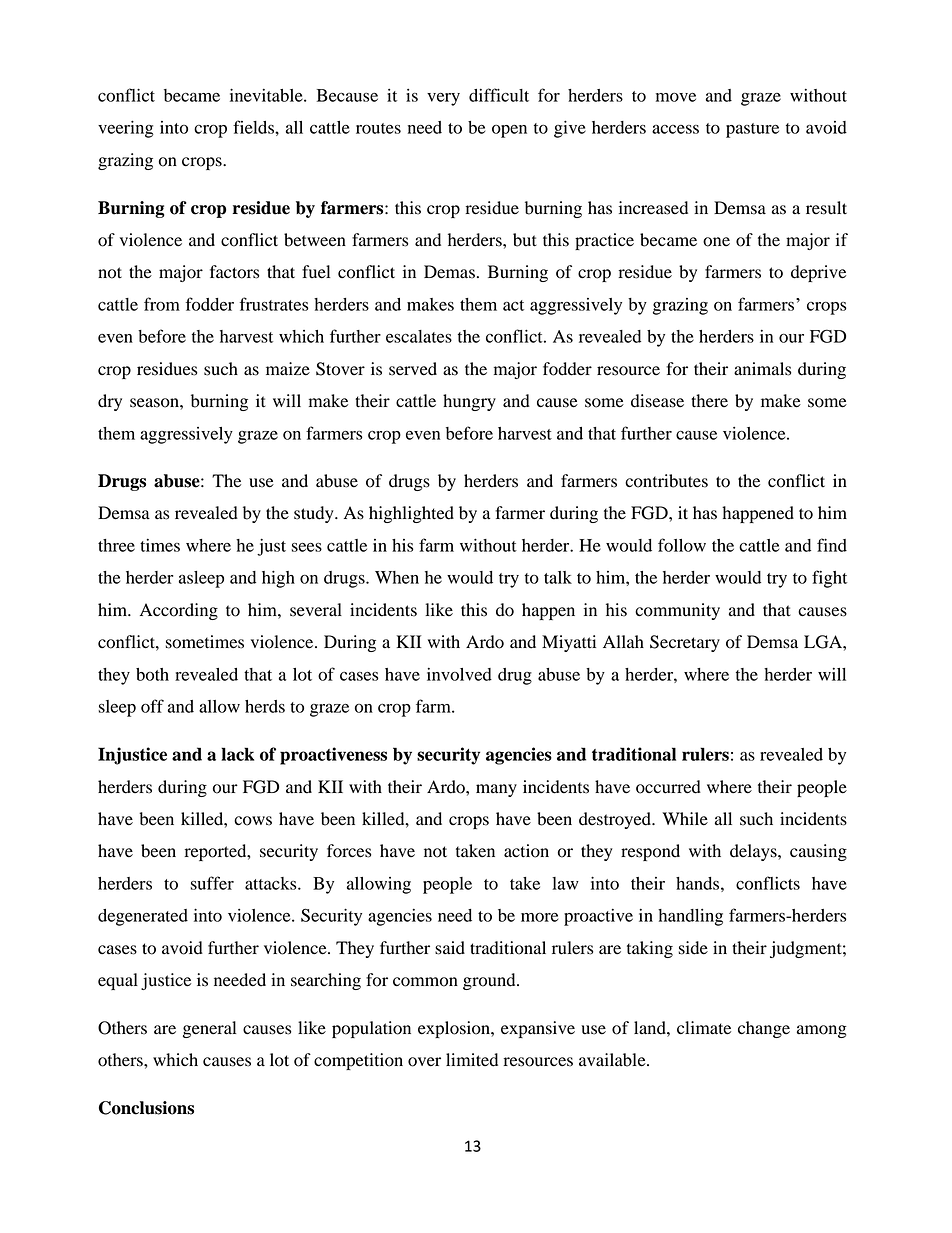  Describe the element at coordinates (677, 611) in the screenshot. I see `community` at that location.
